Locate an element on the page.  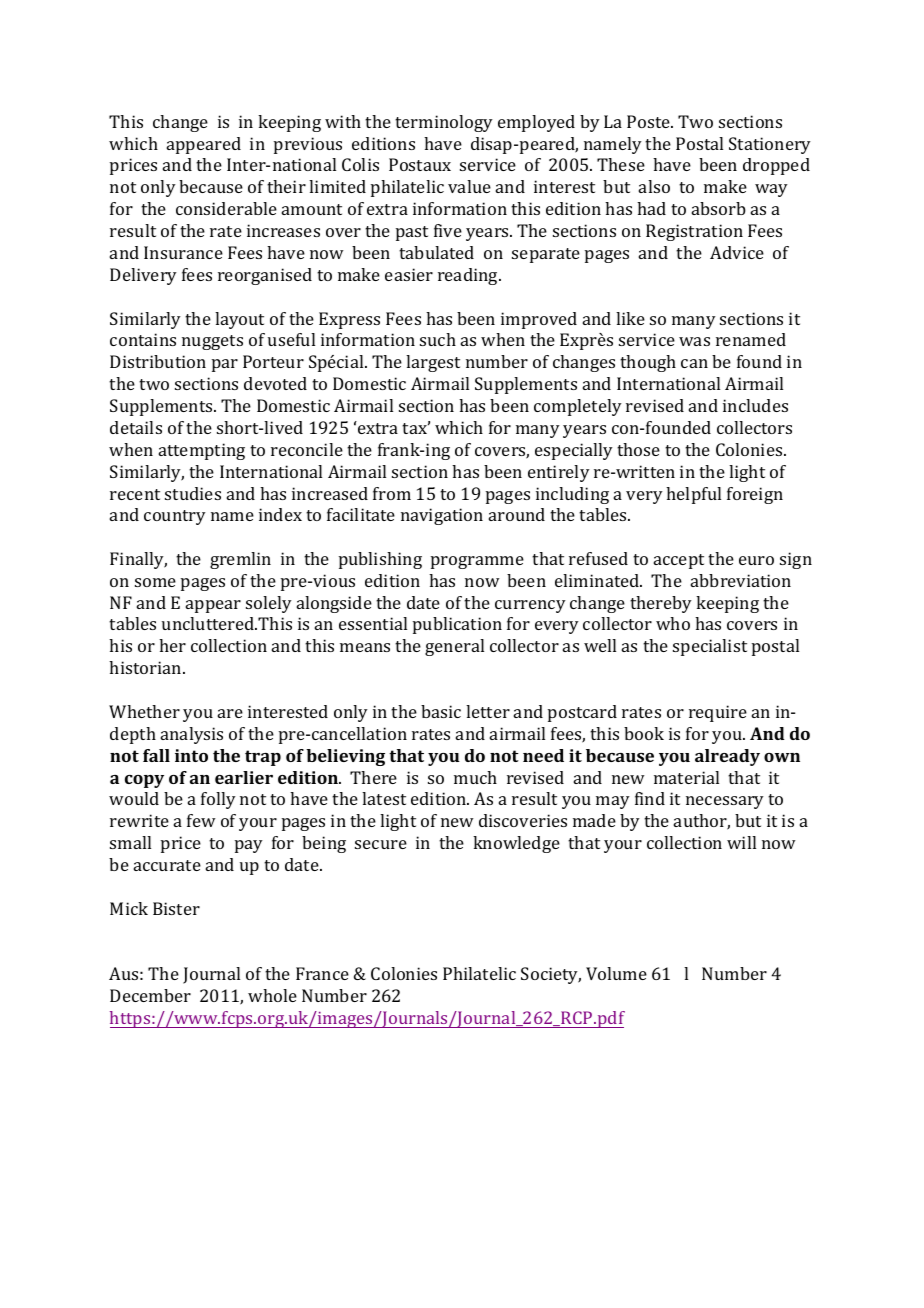
December is located at coordinates (150, 995).
